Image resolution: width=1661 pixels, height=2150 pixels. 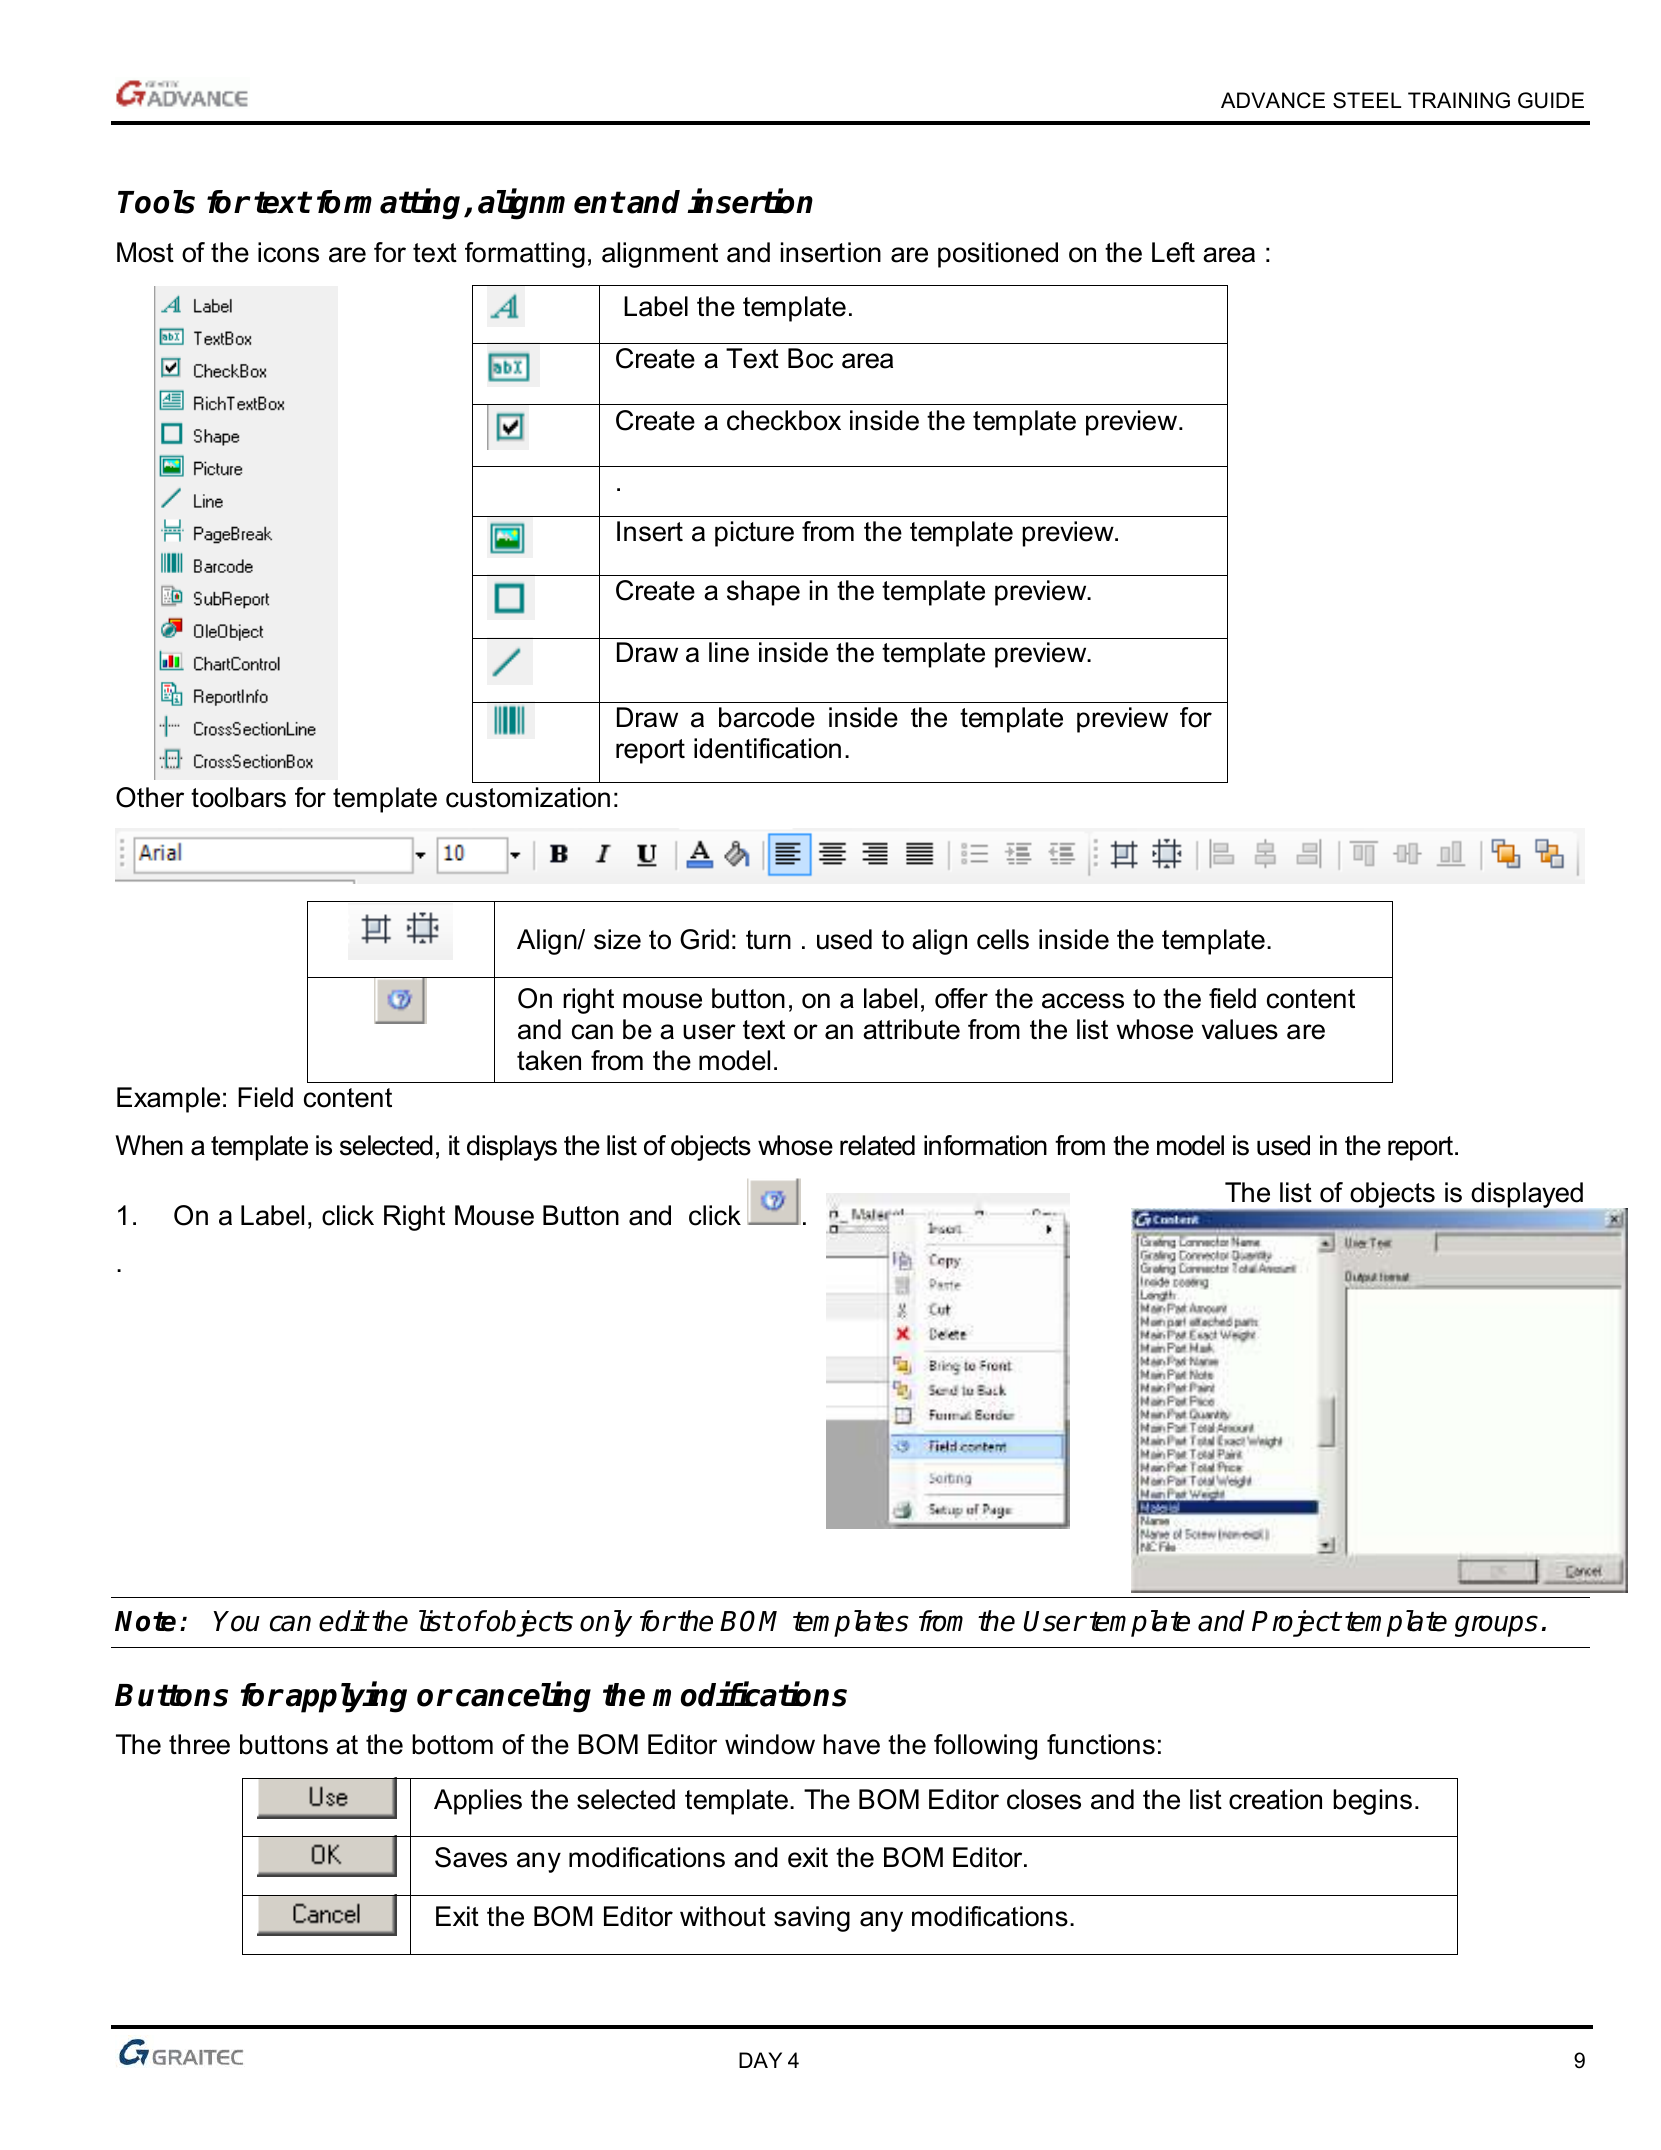 What do you see at coordinates (471, 1857) in the page?
I see `Saves` at bounding box center [471, 1857].
